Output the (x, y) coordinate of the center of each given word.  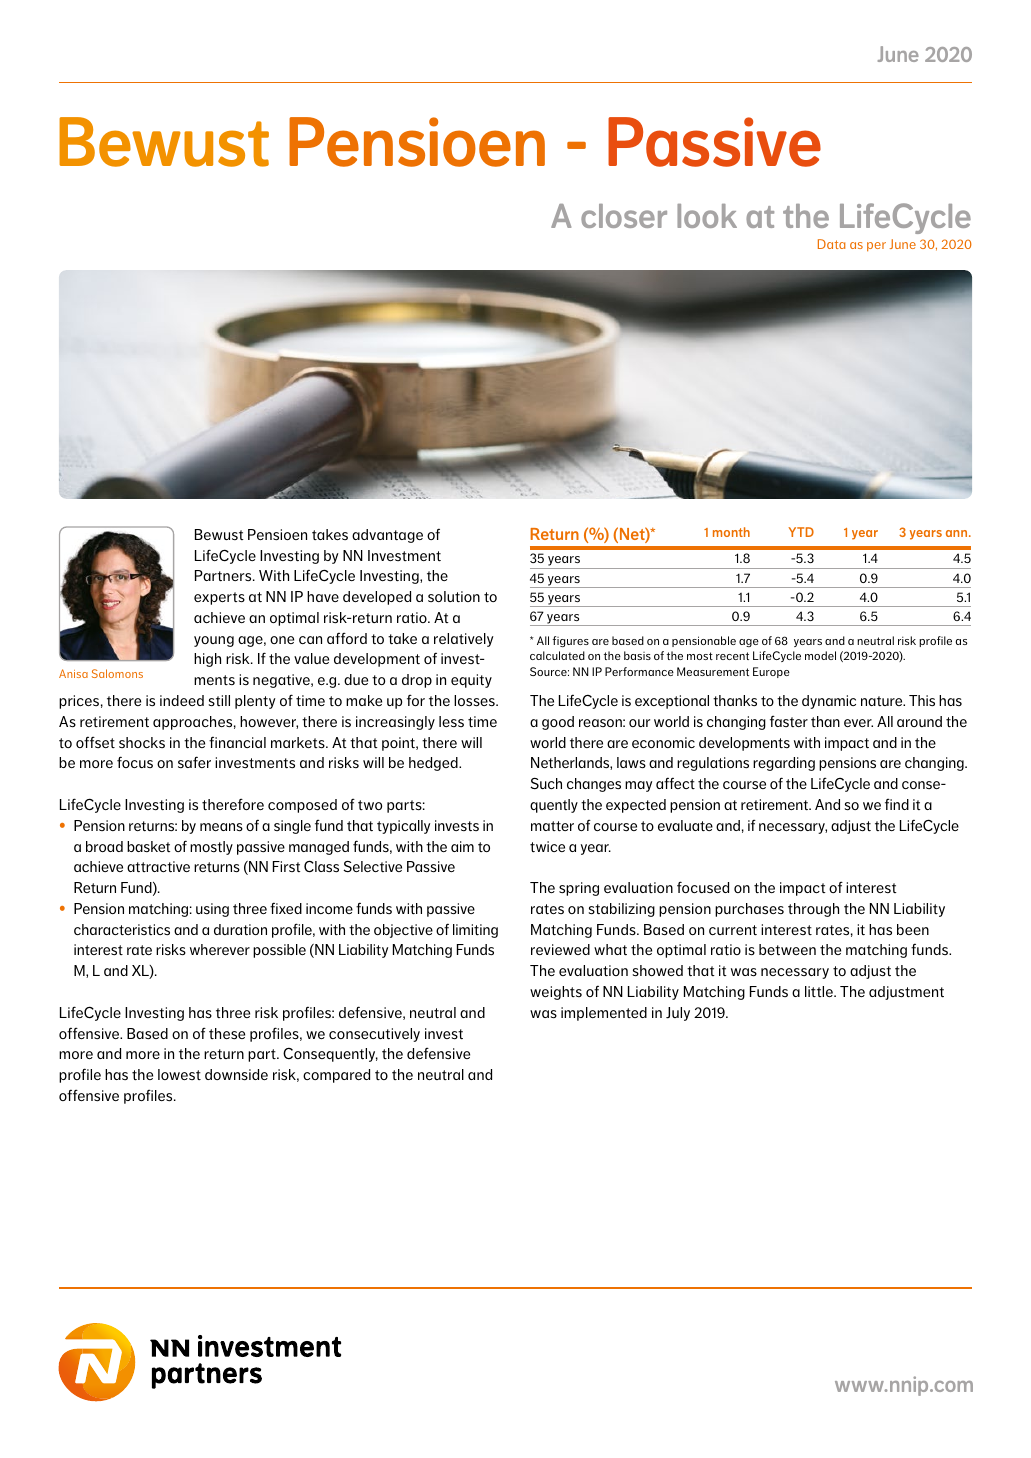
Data (831, 244)
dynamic (829, 702)
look (707, 216)
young (214, 641)
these (227, 1034)
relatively (464, 640)
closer (624, 216)
